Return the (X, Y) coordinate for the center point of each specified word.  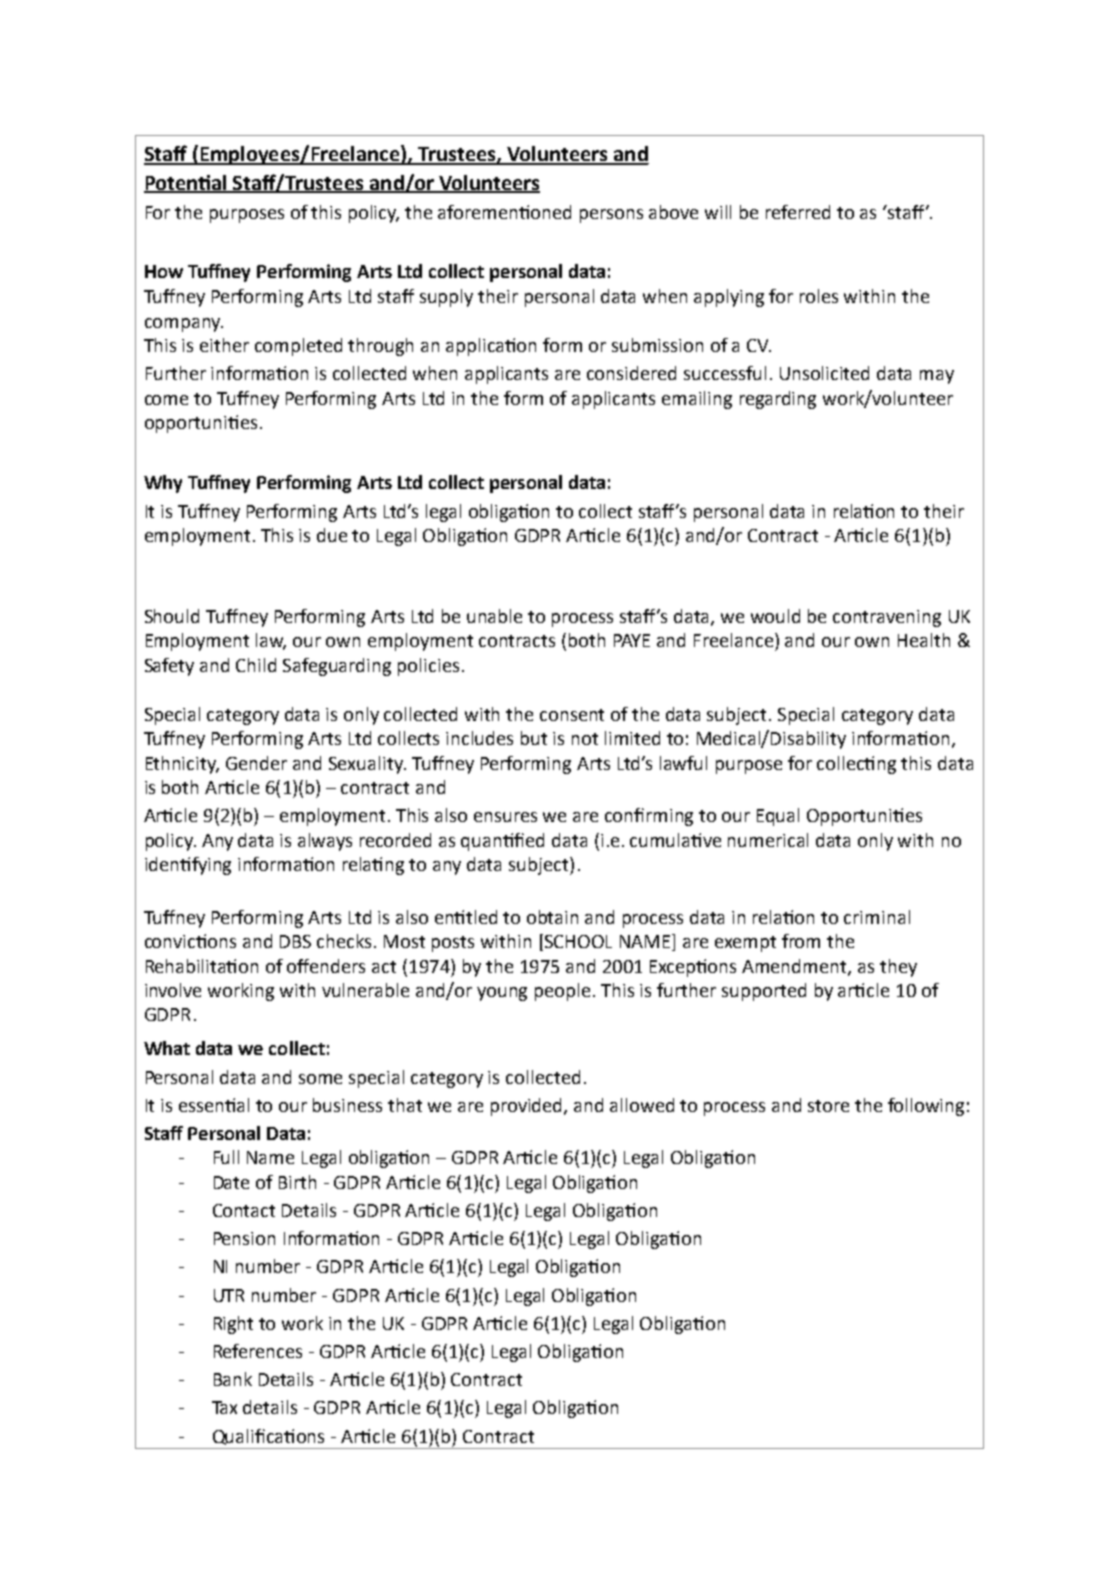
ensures (505, 817)
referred (798, 212)
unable (494, 616)
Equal (778, 817)
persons (611, 216)
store (828, 1106)
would (775, 616)
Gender (256, 763)
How (164, 271)
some (320, 1079)
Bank (233, 1379)
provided (528, 1107)
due (332, 535)
